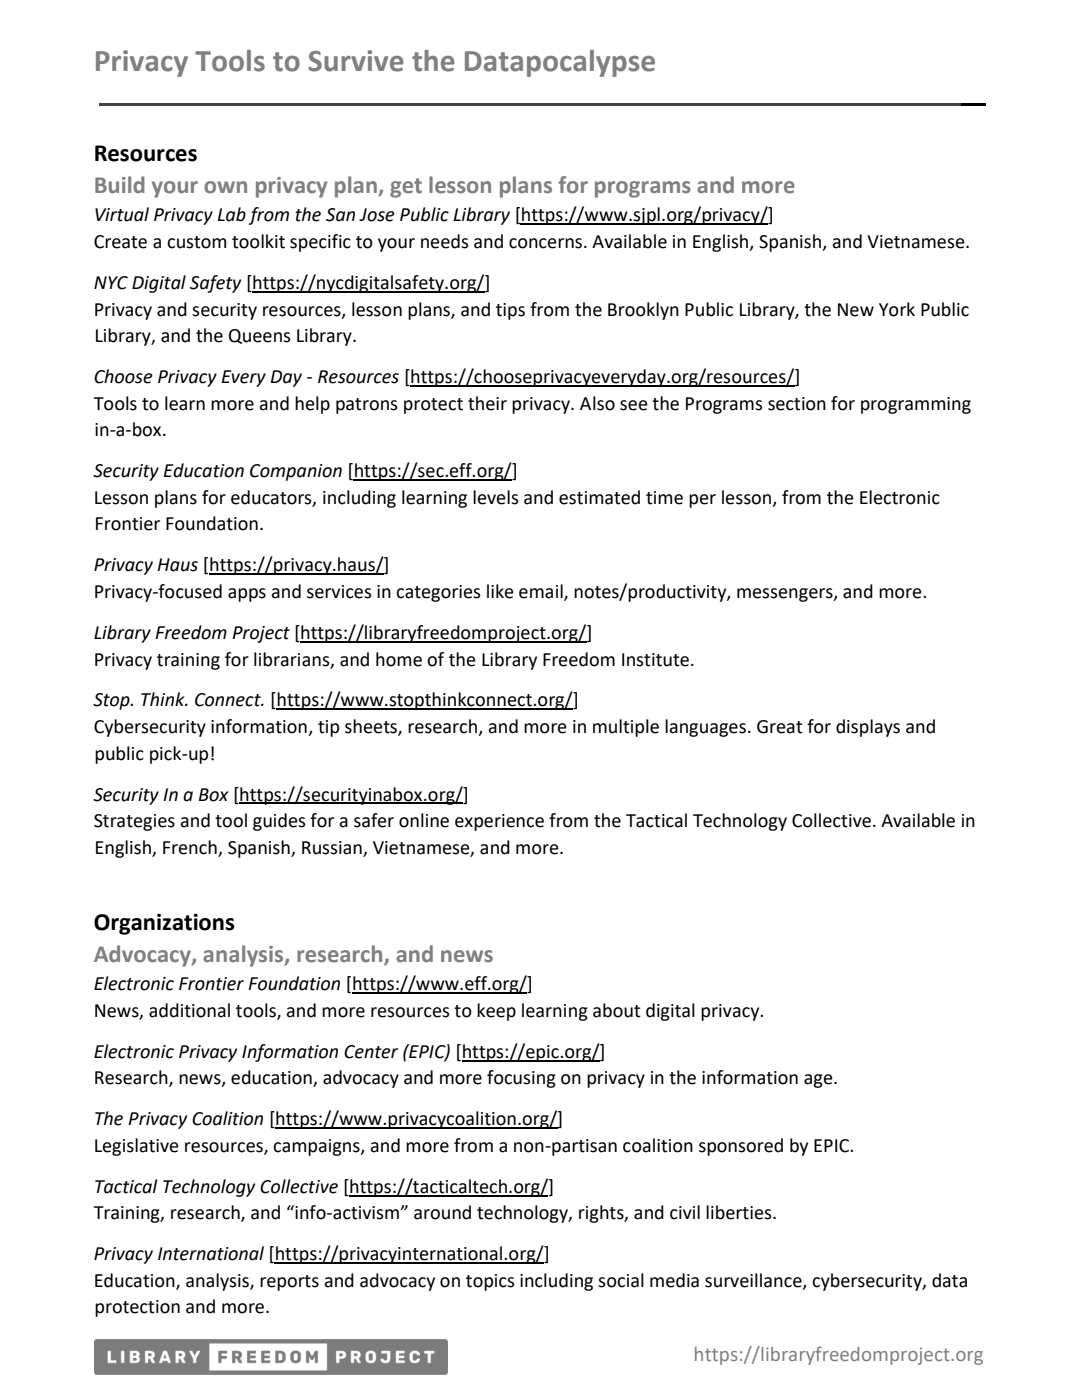 The height and width of the screenshot is (1392, 1076). I want to click on section, so click(797, 404).
